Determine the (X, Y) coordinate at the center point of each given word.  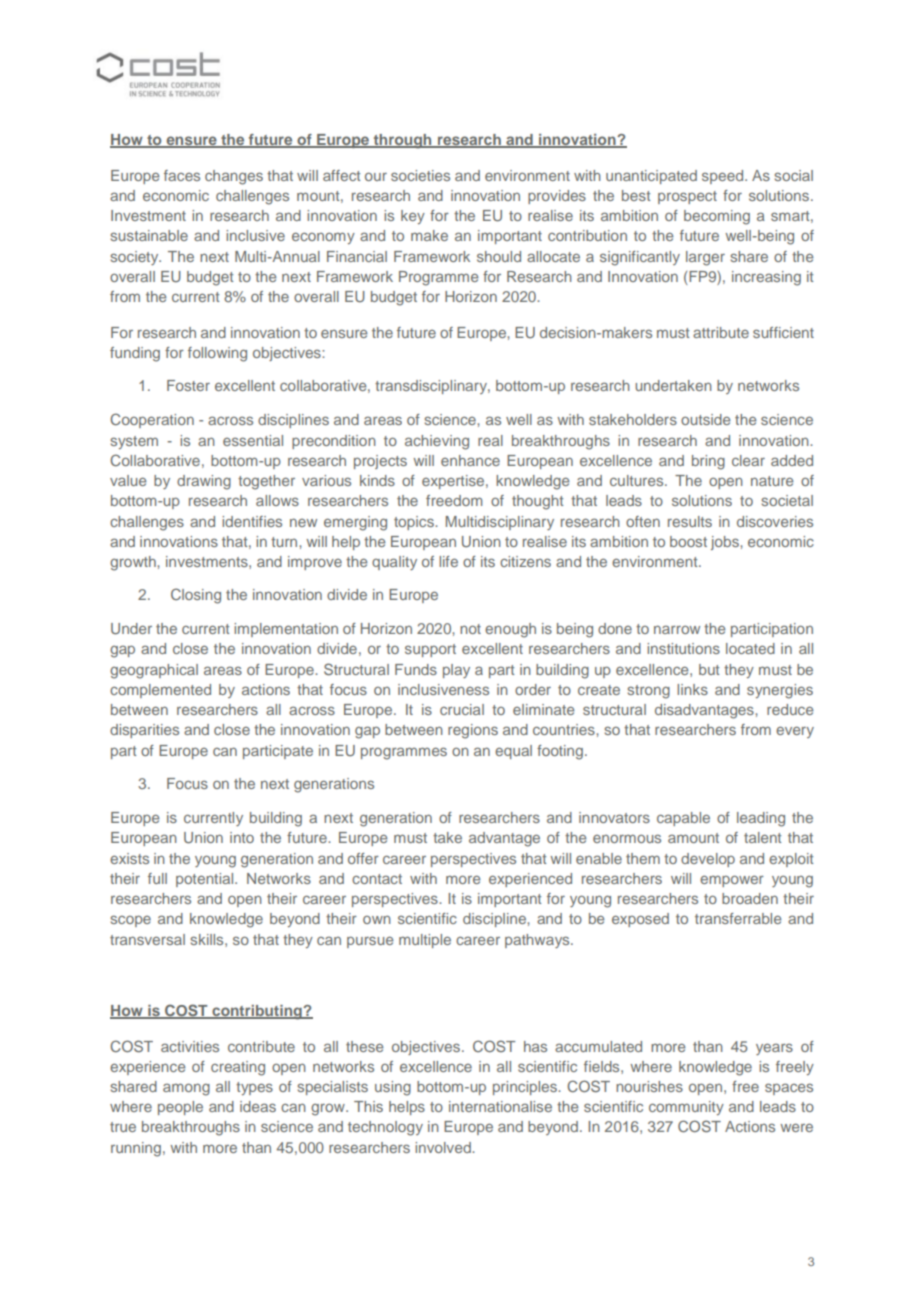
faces (182, 175)
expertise (454, 482)
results (690, 521)
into (242, 837)
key (413, 217)
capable (683, 819)
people (180, 1108)
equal (513, 752)
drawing (204, 482)
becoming (717, 217)
